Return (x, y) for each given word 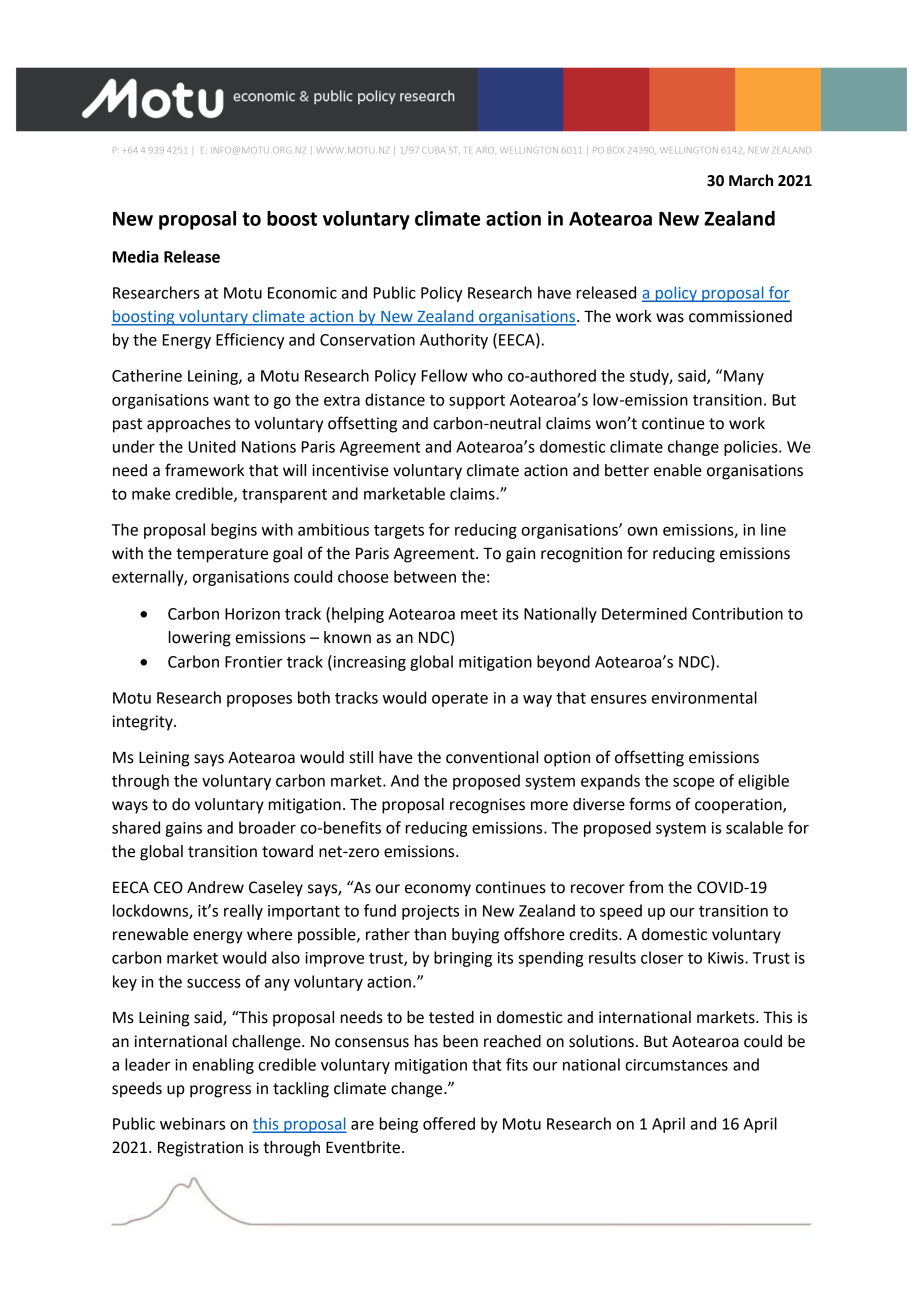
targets (399, 532)
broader (267, 827)
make (151, 493)
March (751, 180)
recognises (487, 806)
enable (678, 470)
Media (136, 256)
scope (694, 784)
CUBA (434, 150)
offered (449, 1123)
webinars (192, 1123)
